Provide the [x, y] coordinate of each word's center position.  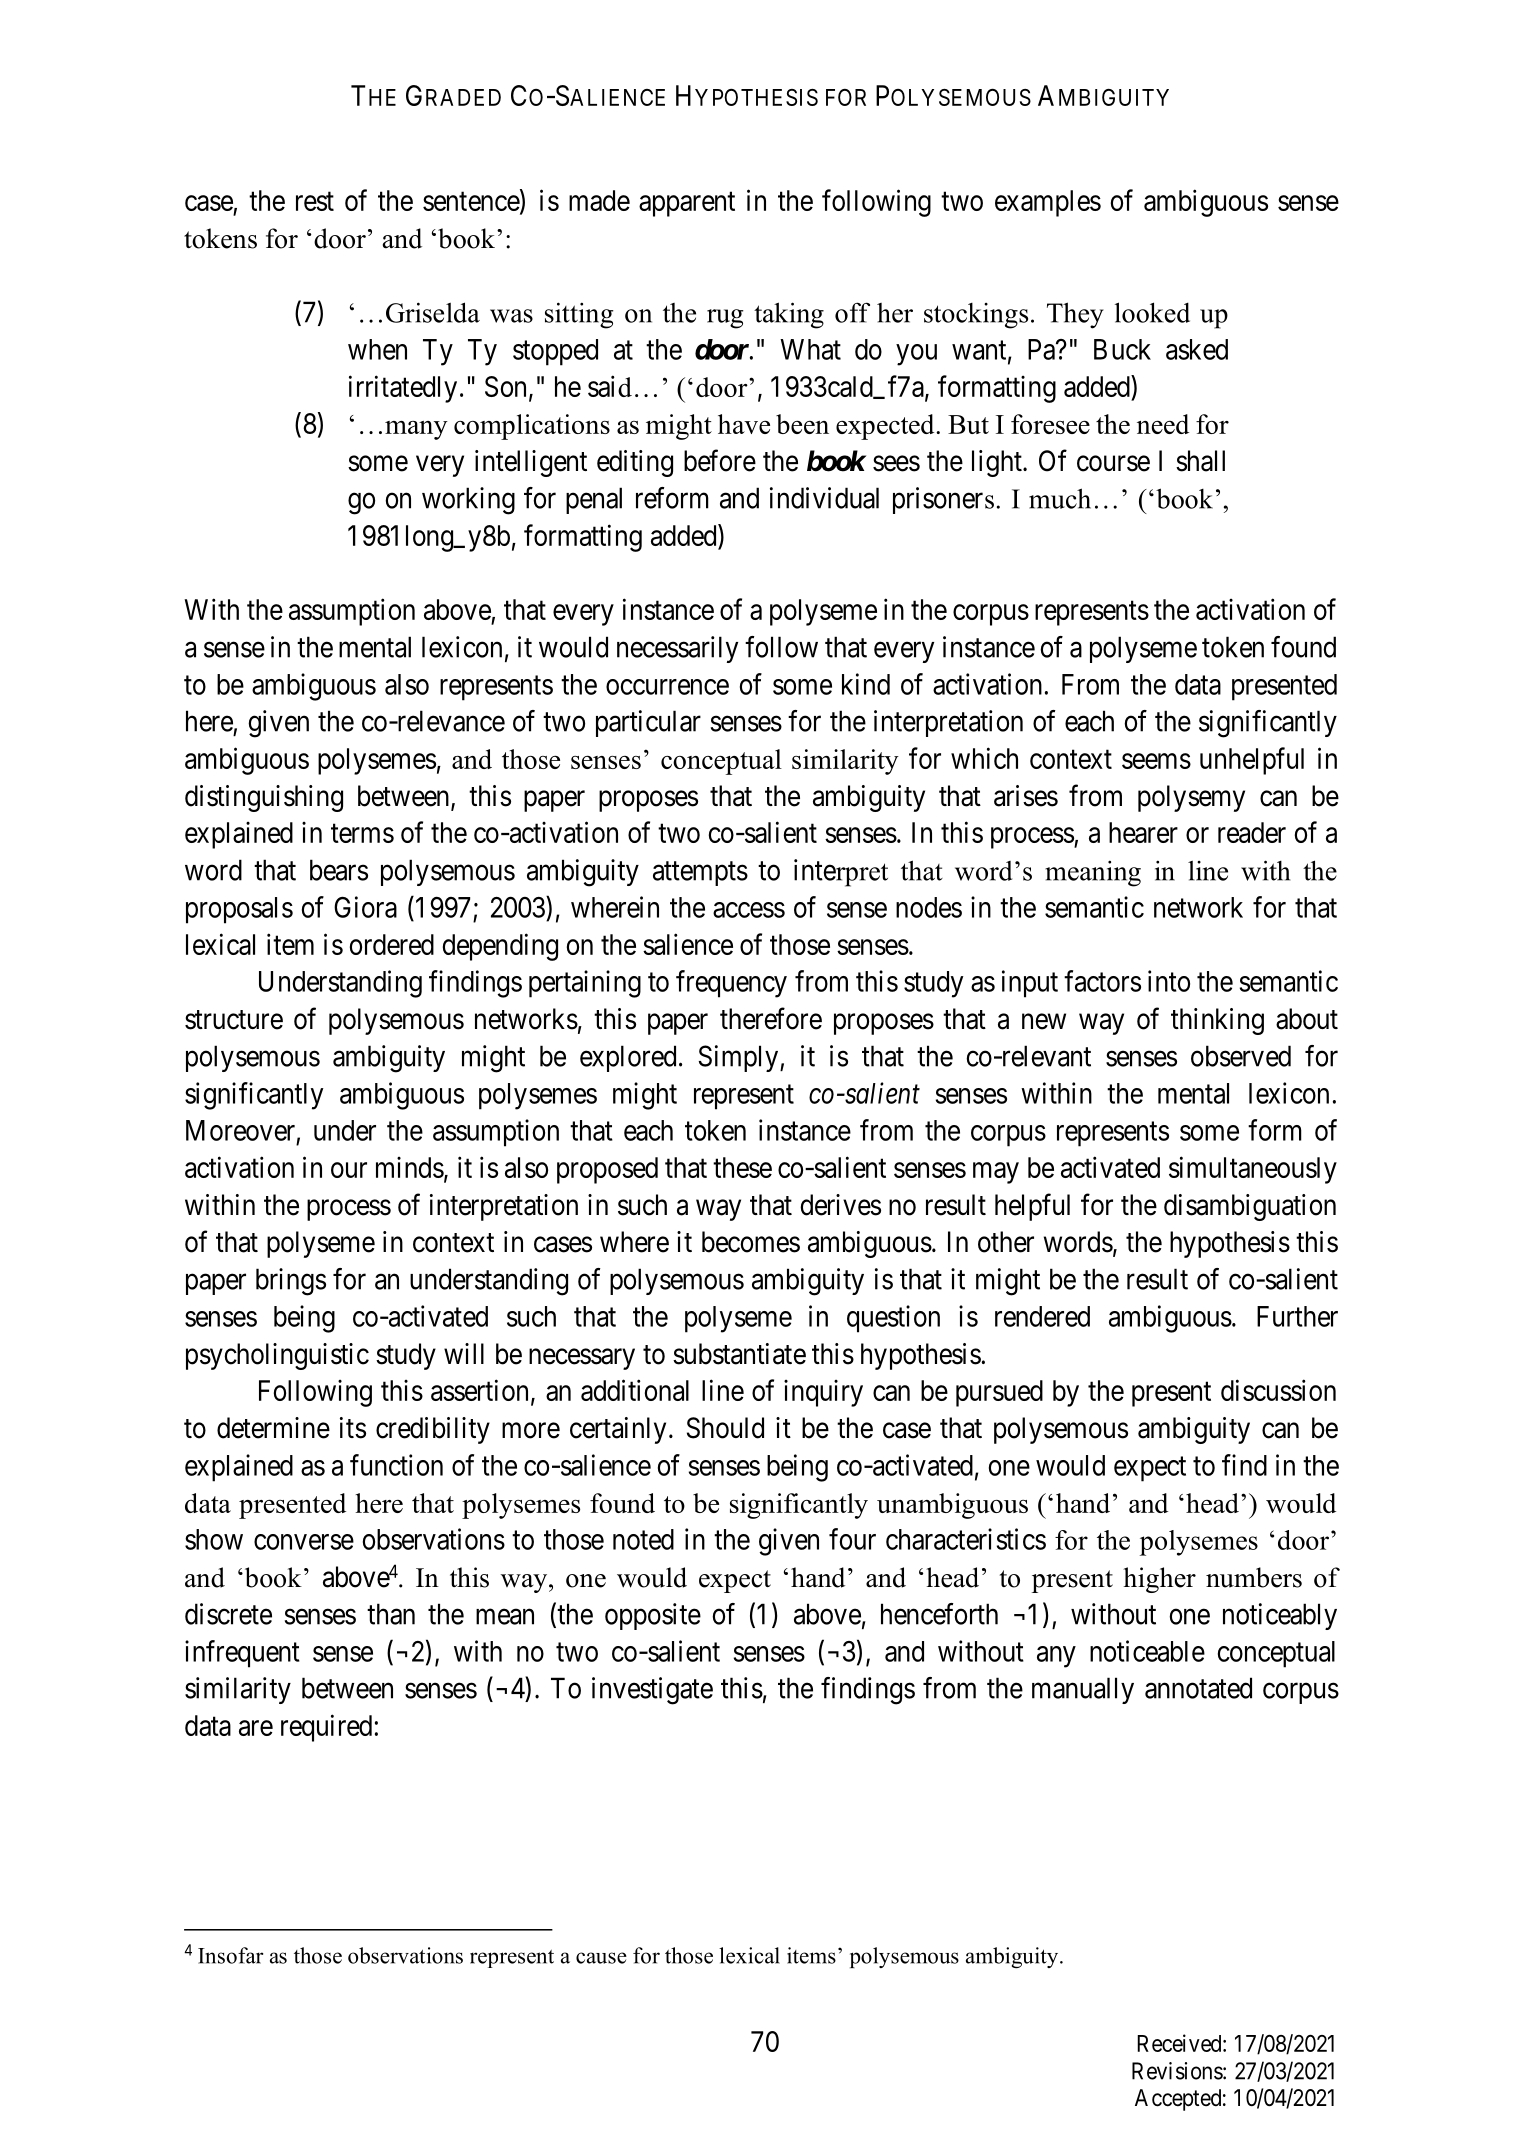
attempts [700, 873]
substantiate [739, 1354]
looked [1152, 312]
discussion [1278, 1390]
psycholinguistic [277, 1356]
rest [315, 201]
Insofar [230, 1955]
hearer [1143, 832]
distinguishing [264, 798]
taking [789, 315]
